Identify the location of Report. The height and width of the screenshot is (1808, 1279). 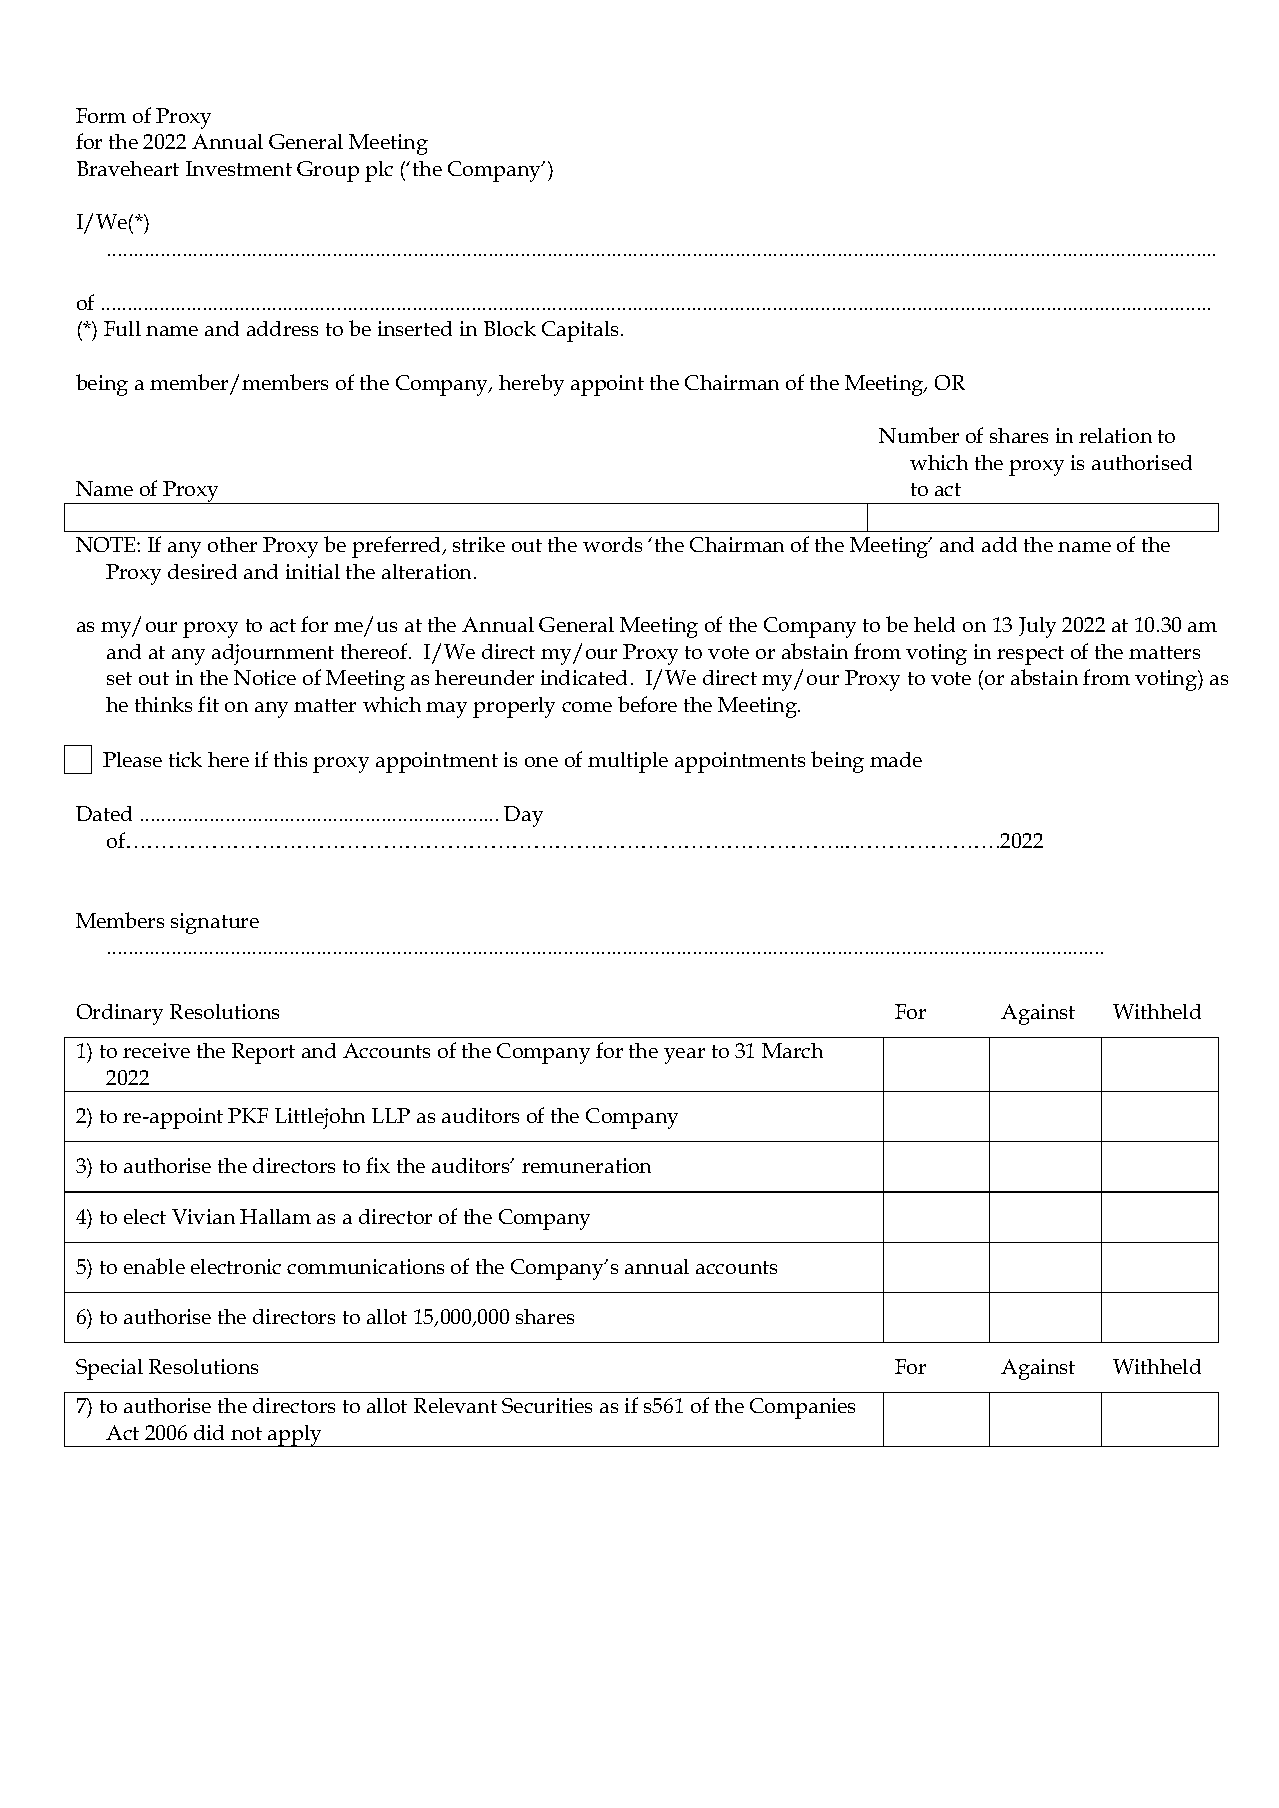
(263, 1053).
